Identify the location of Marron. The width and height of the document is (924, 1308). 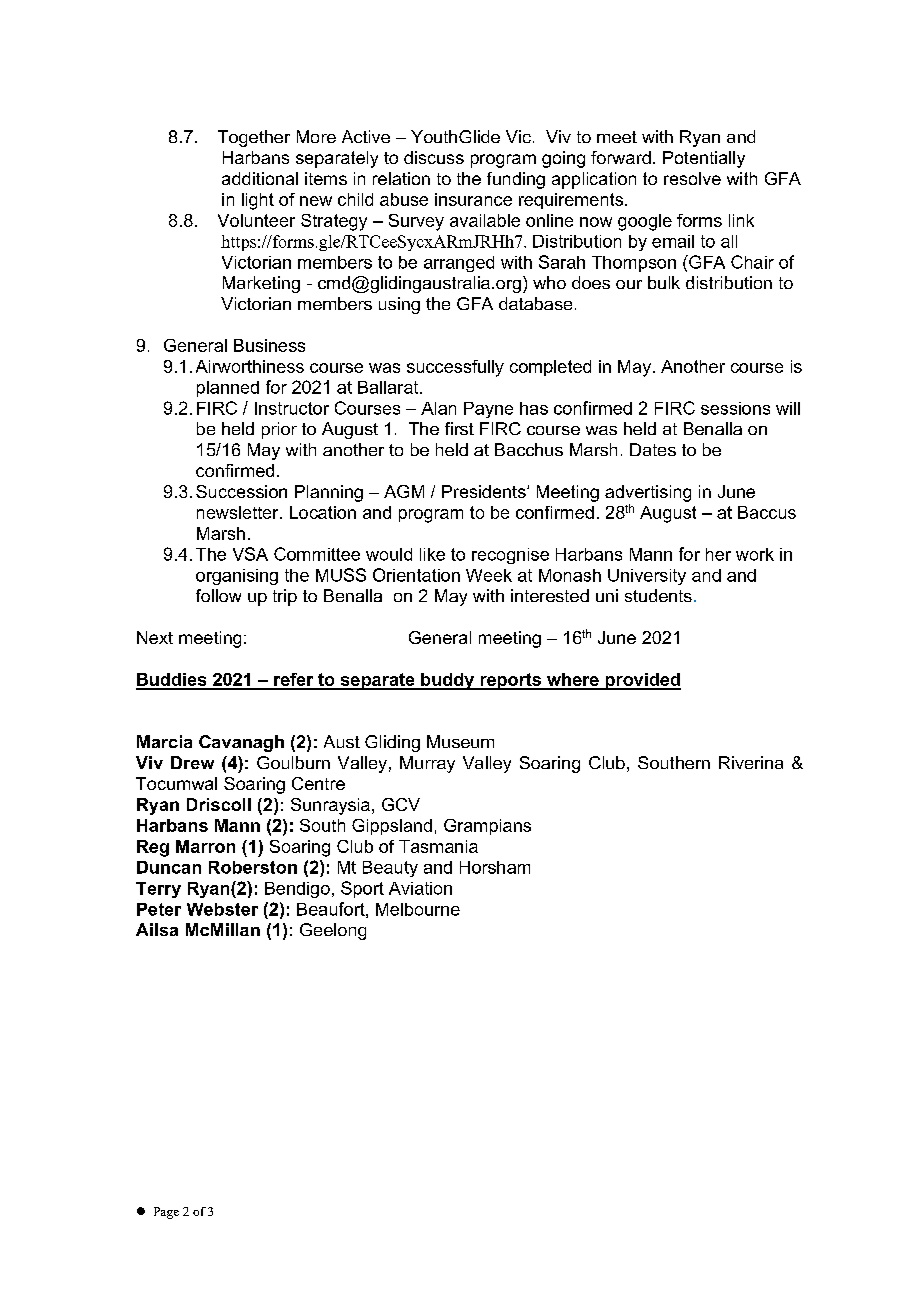
(205, 846).
